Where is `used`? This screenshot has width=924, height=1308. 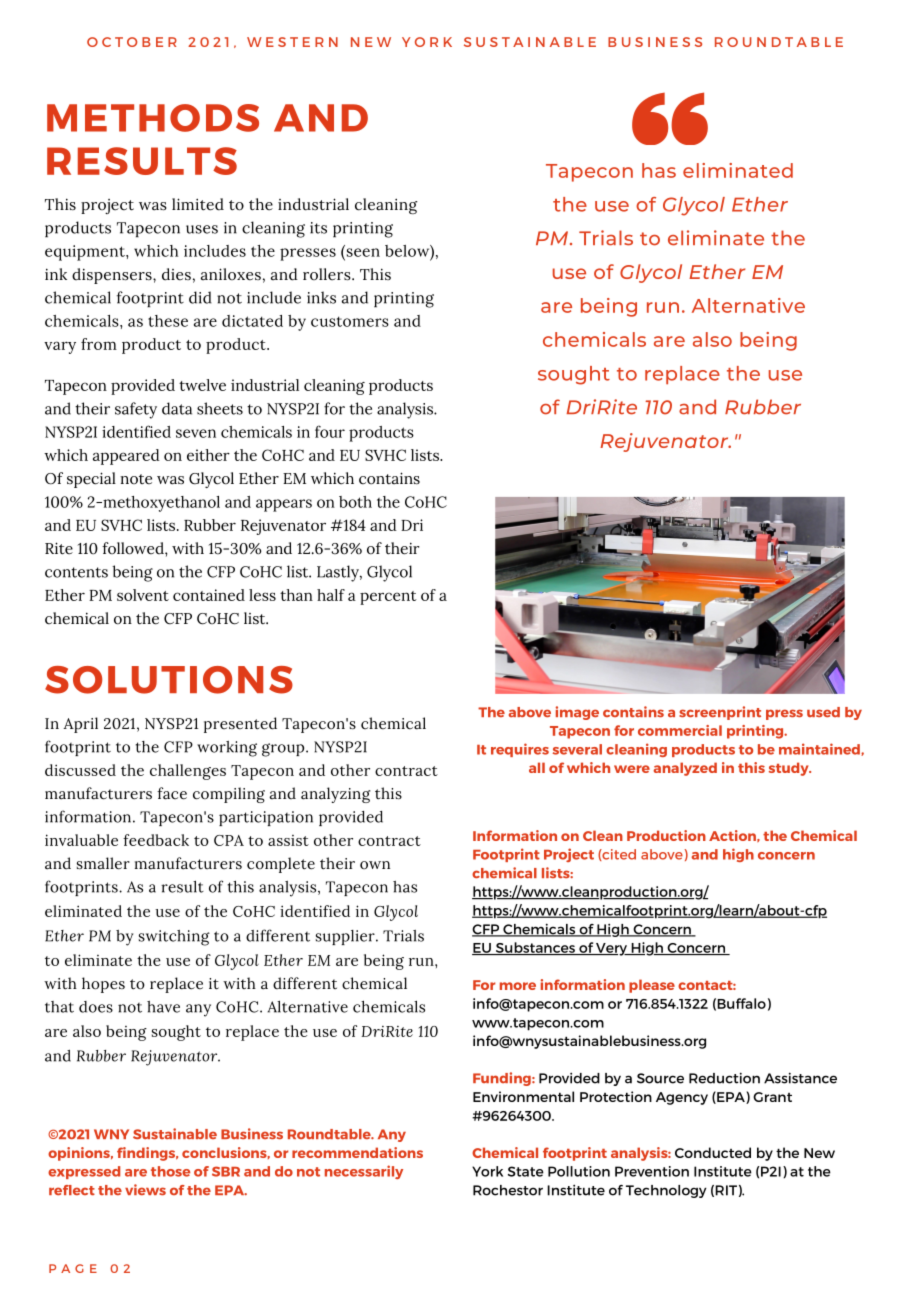
used is located at coordinates (823, 712).
